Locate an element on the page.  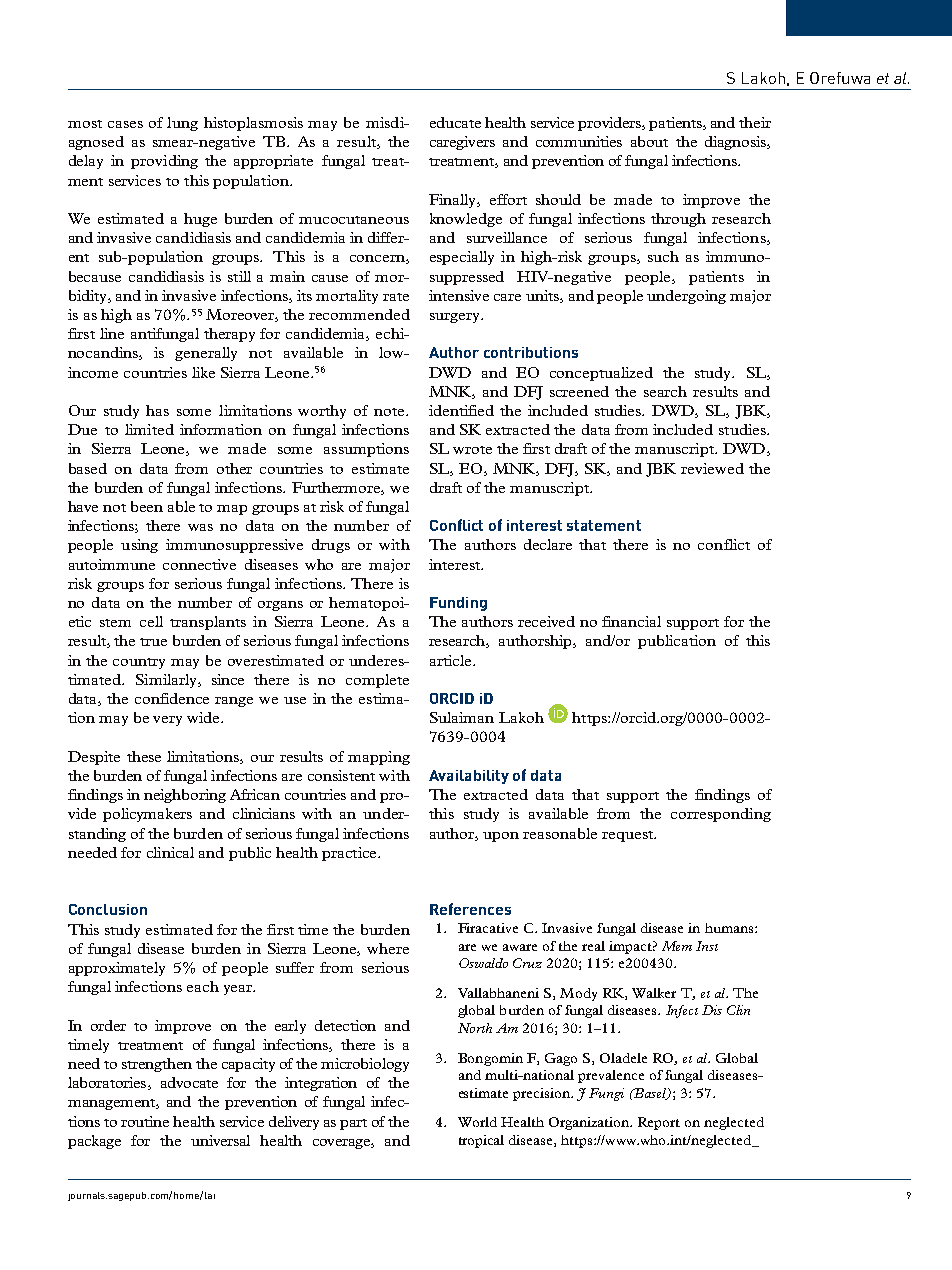
World is located at coordinates (477, 1122).
